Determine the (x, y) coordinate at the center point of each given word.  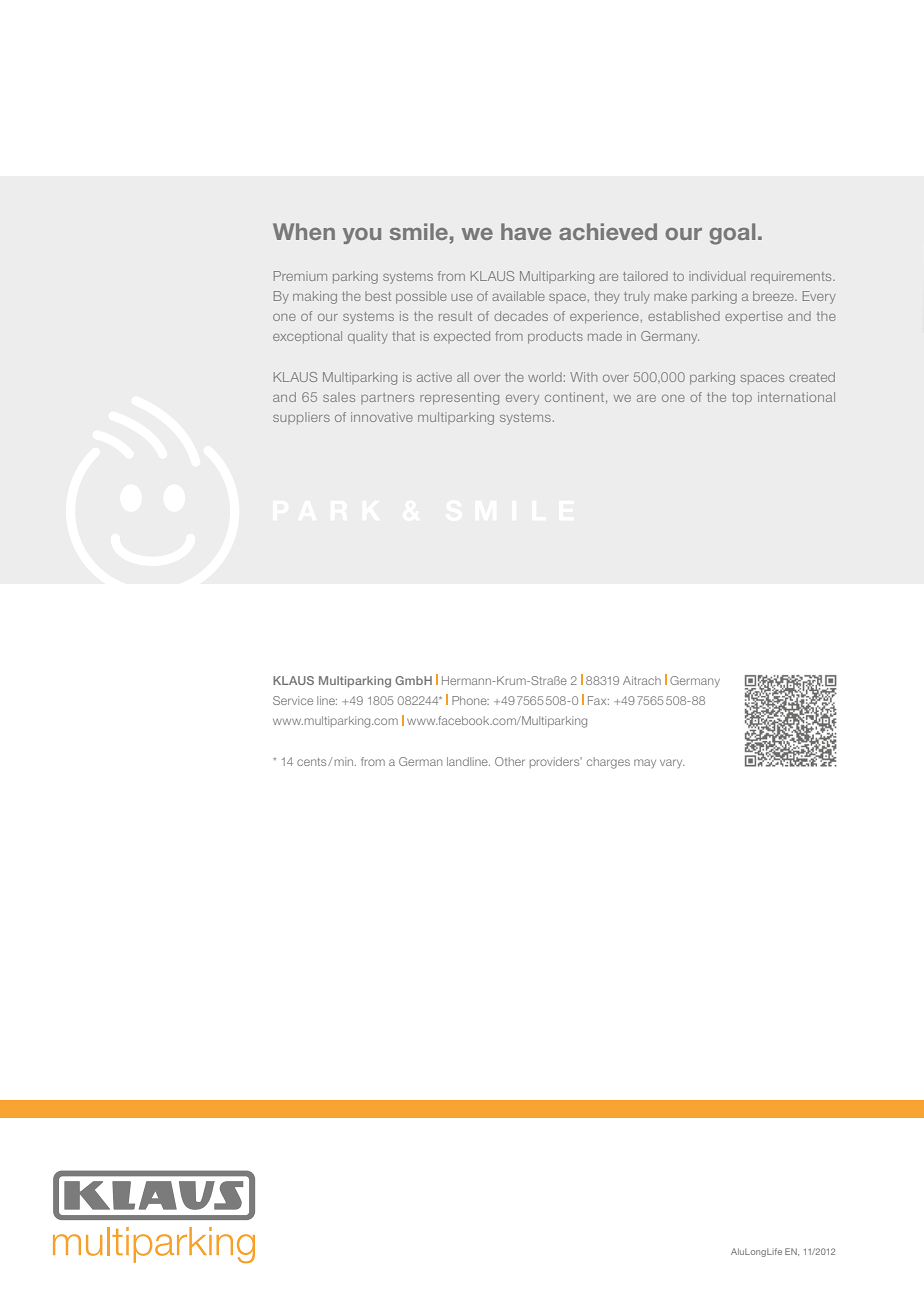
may (645, 763)
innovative (382, 417)
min (344, 761)
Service (293, 700)
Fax (598, 700)
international (796, 397)
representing (459, 398)
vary (672, 763)
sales (339, 397)
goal (732, 234)
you (362, 236)
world (545, 377)
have (526, 231)
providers (556, 762)
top (742, 399)
